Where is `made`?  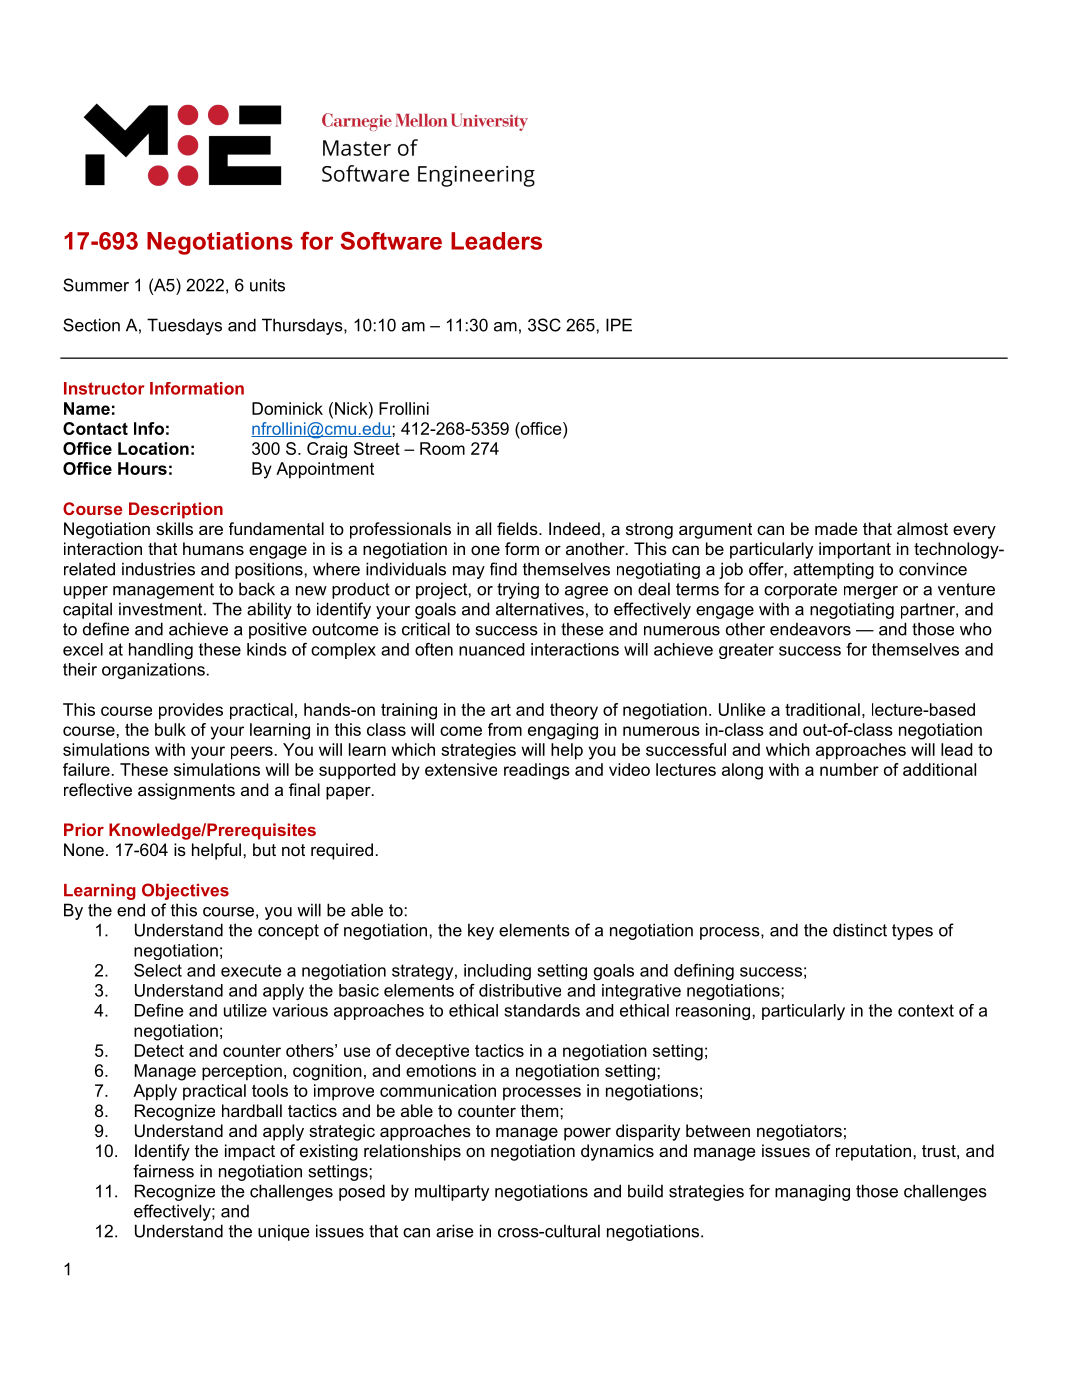 made is located at coordinates (836, 528).
